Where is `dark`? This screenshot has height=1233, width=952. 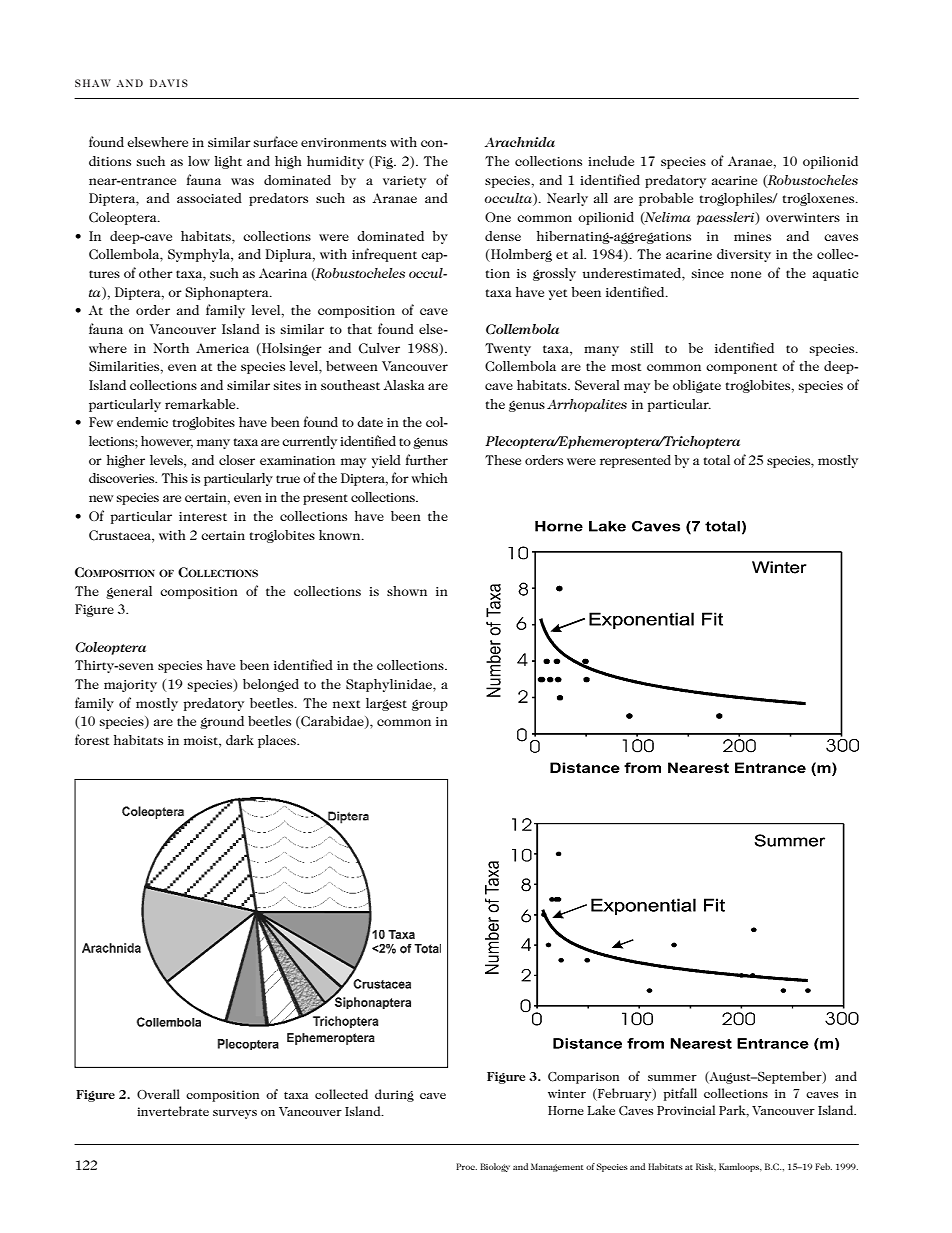 dark is located at coordinates (240, 740).
